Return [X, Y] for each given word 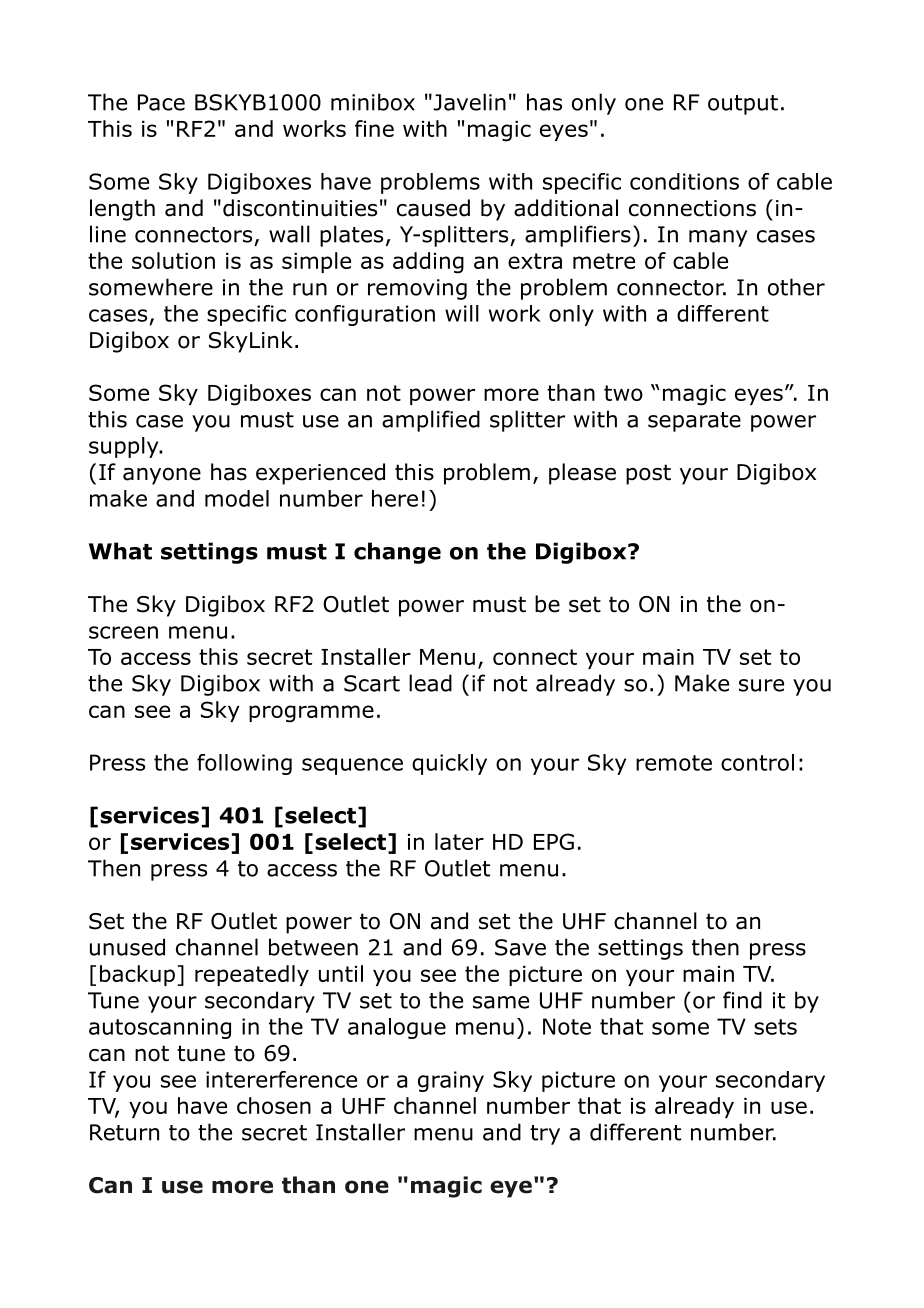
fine [374, 128]
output [743, 105]
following [244, 764]
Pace [161, 102]
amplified [431, 421]
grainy [451, 1081]
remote [674, 763]
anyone [162, 476]
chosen [274, 1105]
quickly [449, 764]
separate [694, 422]
